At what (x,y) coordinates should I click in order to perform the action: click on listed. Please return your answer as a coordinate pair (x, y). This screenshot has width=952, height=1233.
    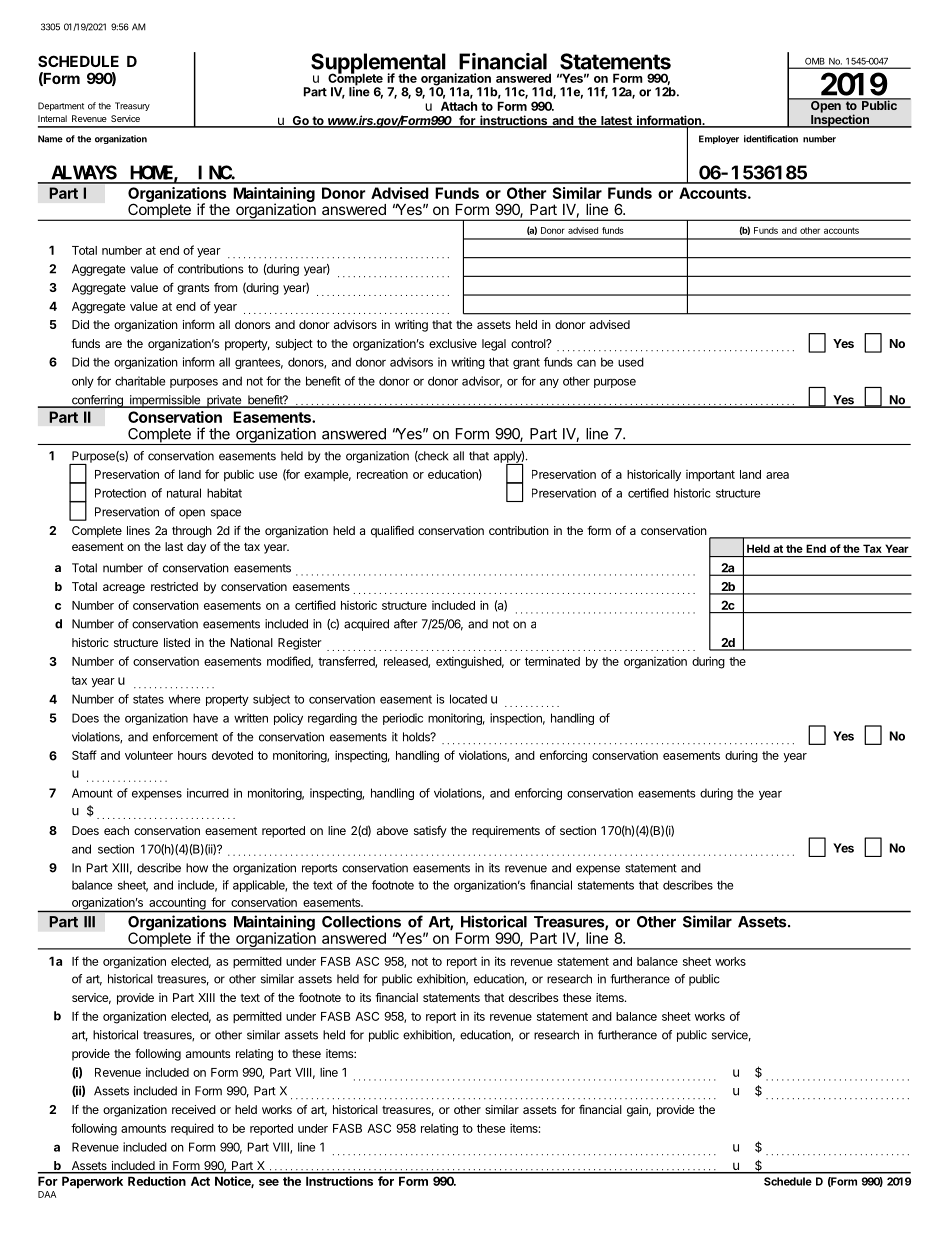
    Looking at the image, I should click on (177, 642).
